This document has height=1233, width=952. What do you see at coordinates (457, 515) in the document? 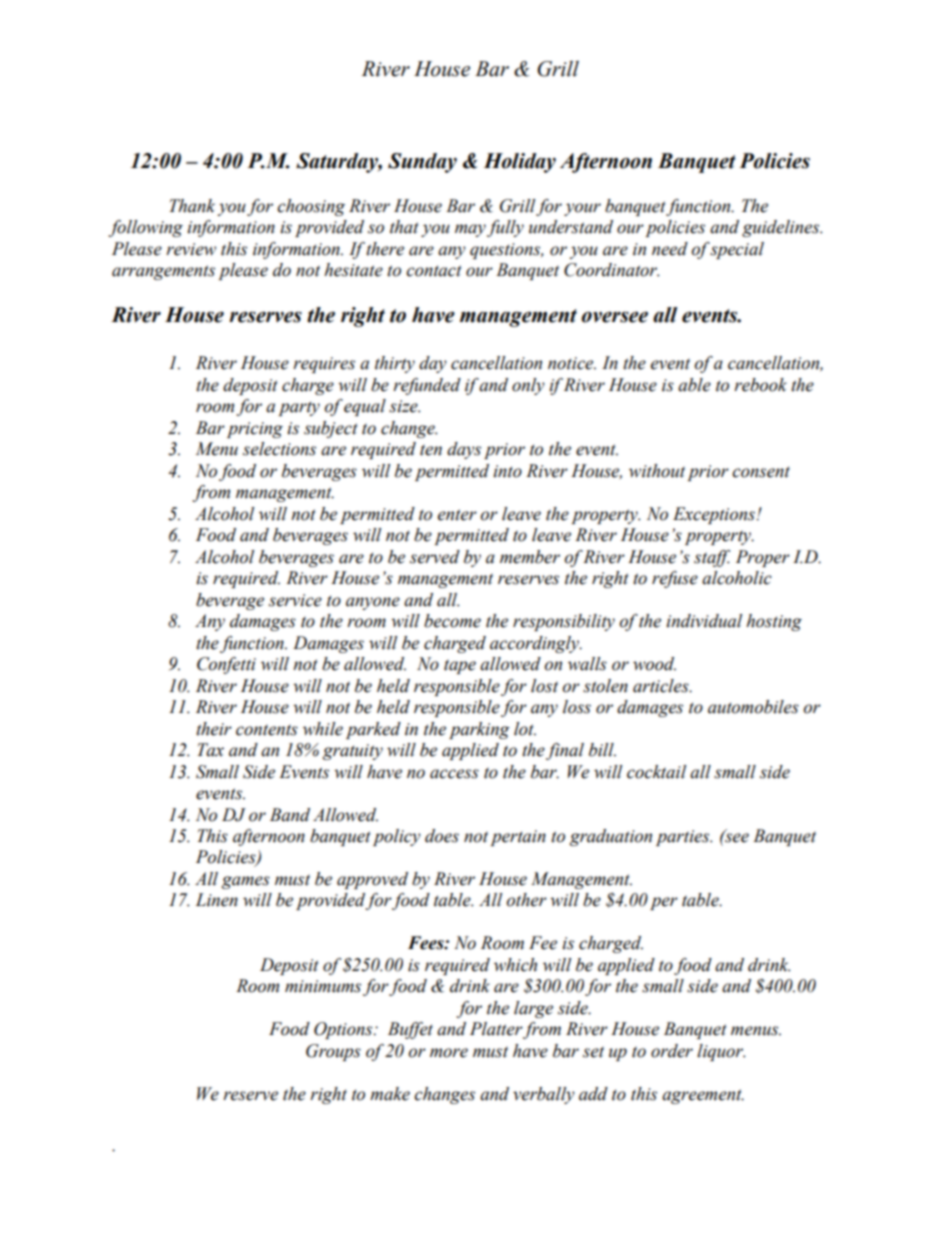
I see `enter` at bounding box center [457, 515].
